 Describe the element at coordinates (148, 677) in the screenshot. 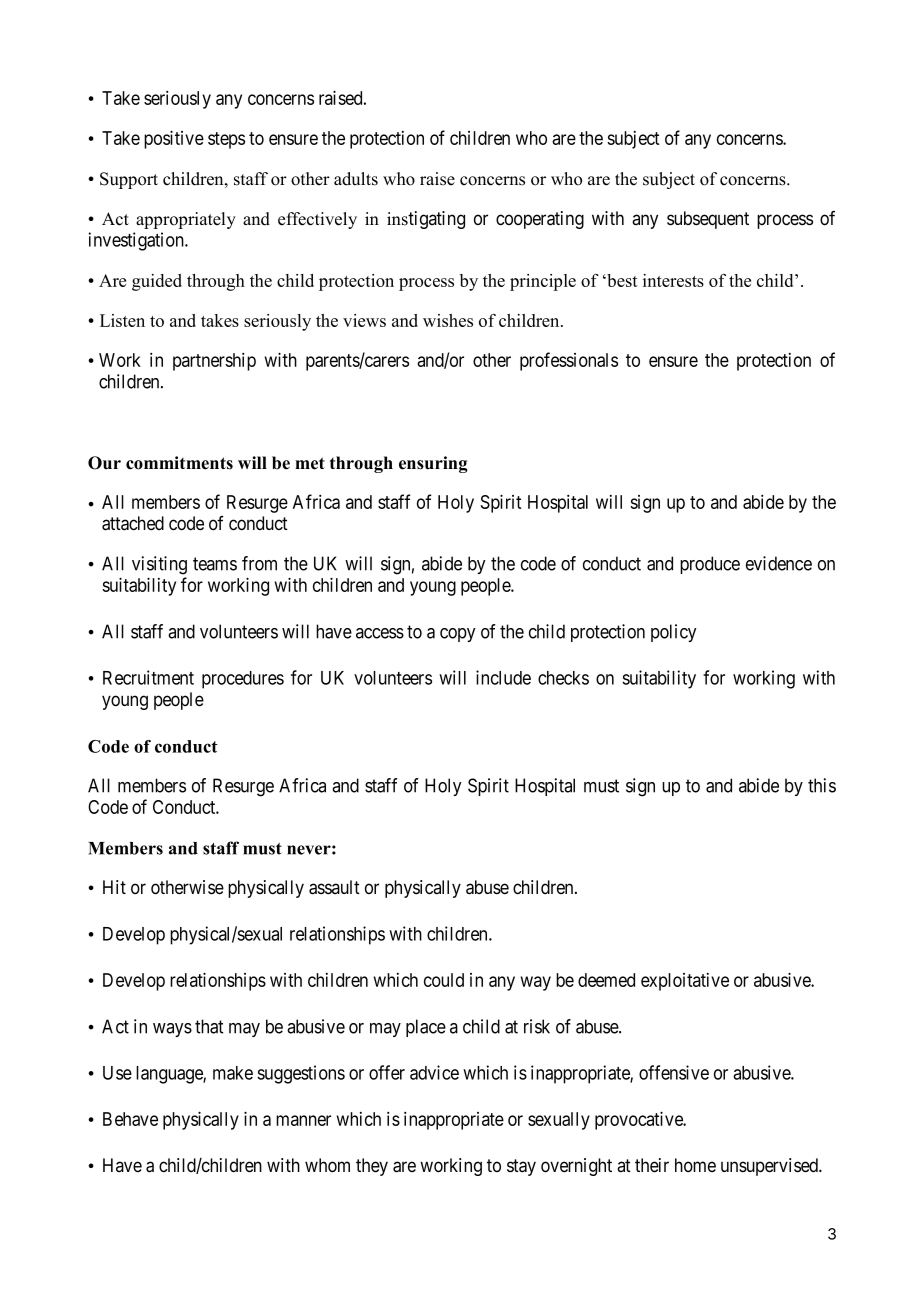

I see `Recruitment` at that location.
